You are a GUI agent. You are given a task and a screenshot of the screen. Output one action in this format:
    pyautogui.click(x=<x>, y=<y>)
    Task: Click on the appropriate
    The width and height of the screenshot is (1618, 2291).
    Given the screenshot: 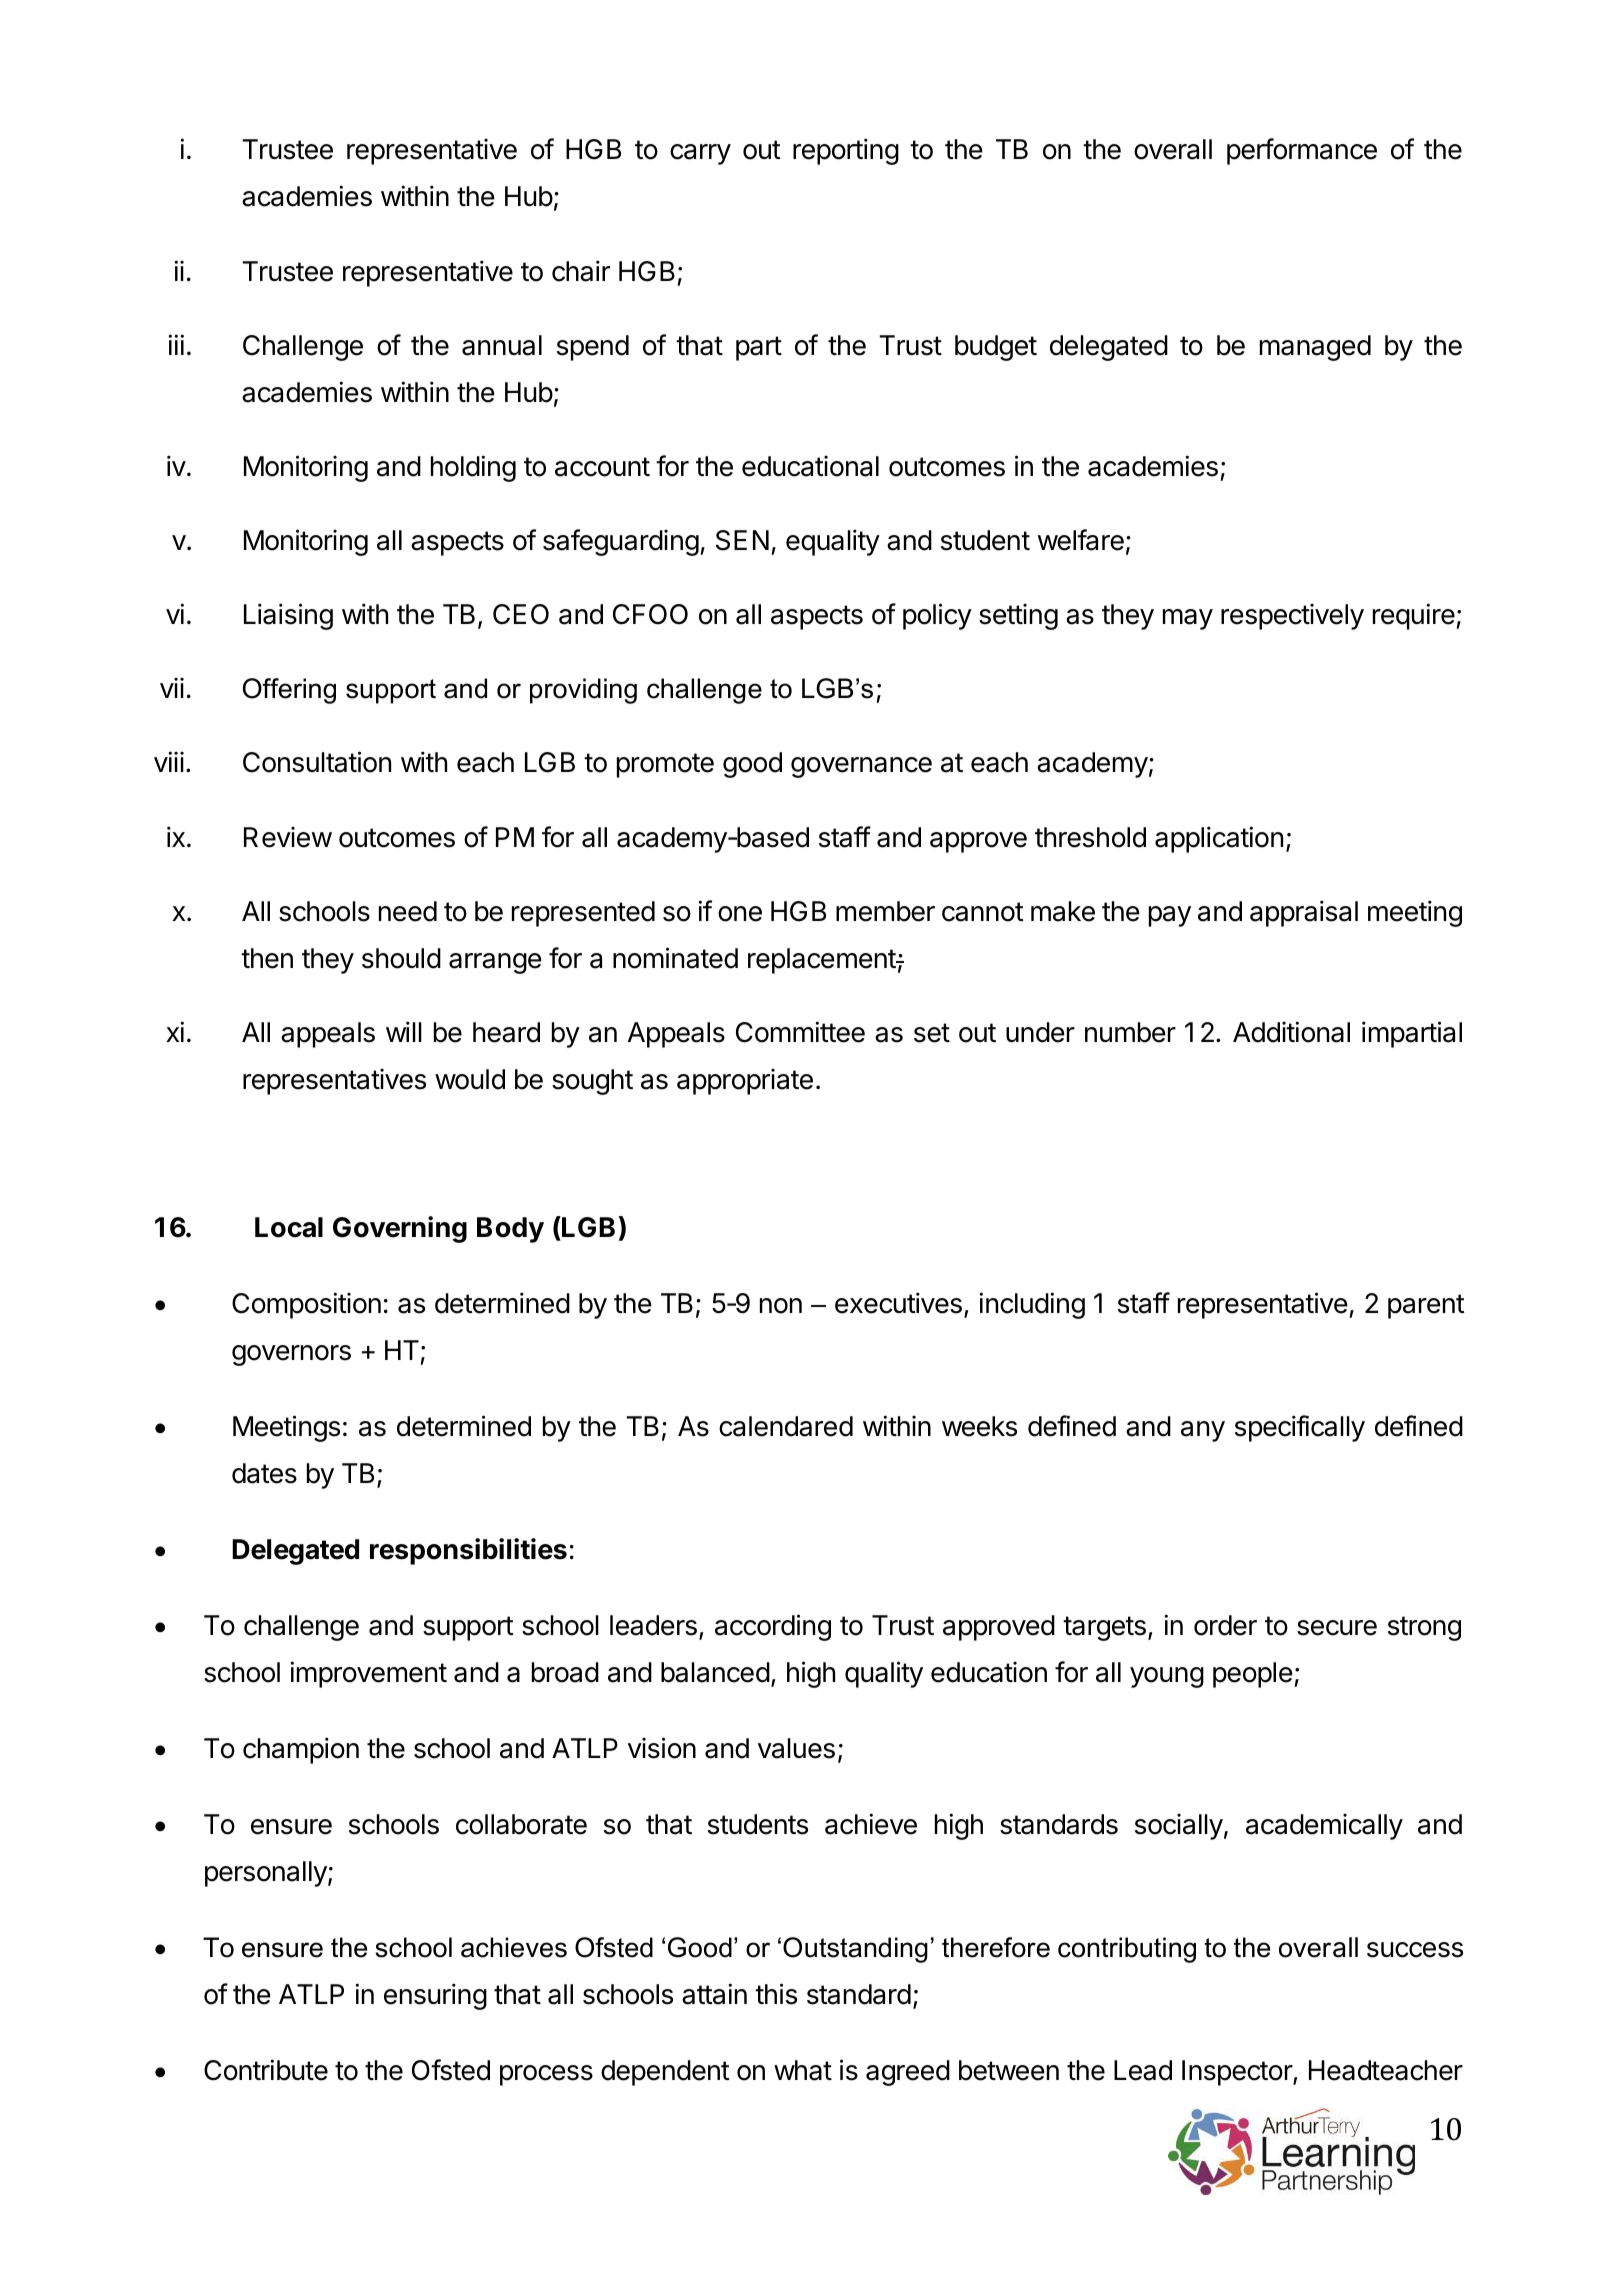 What is the action you would take?
    pyautogui.click(x=745, y=1081)
